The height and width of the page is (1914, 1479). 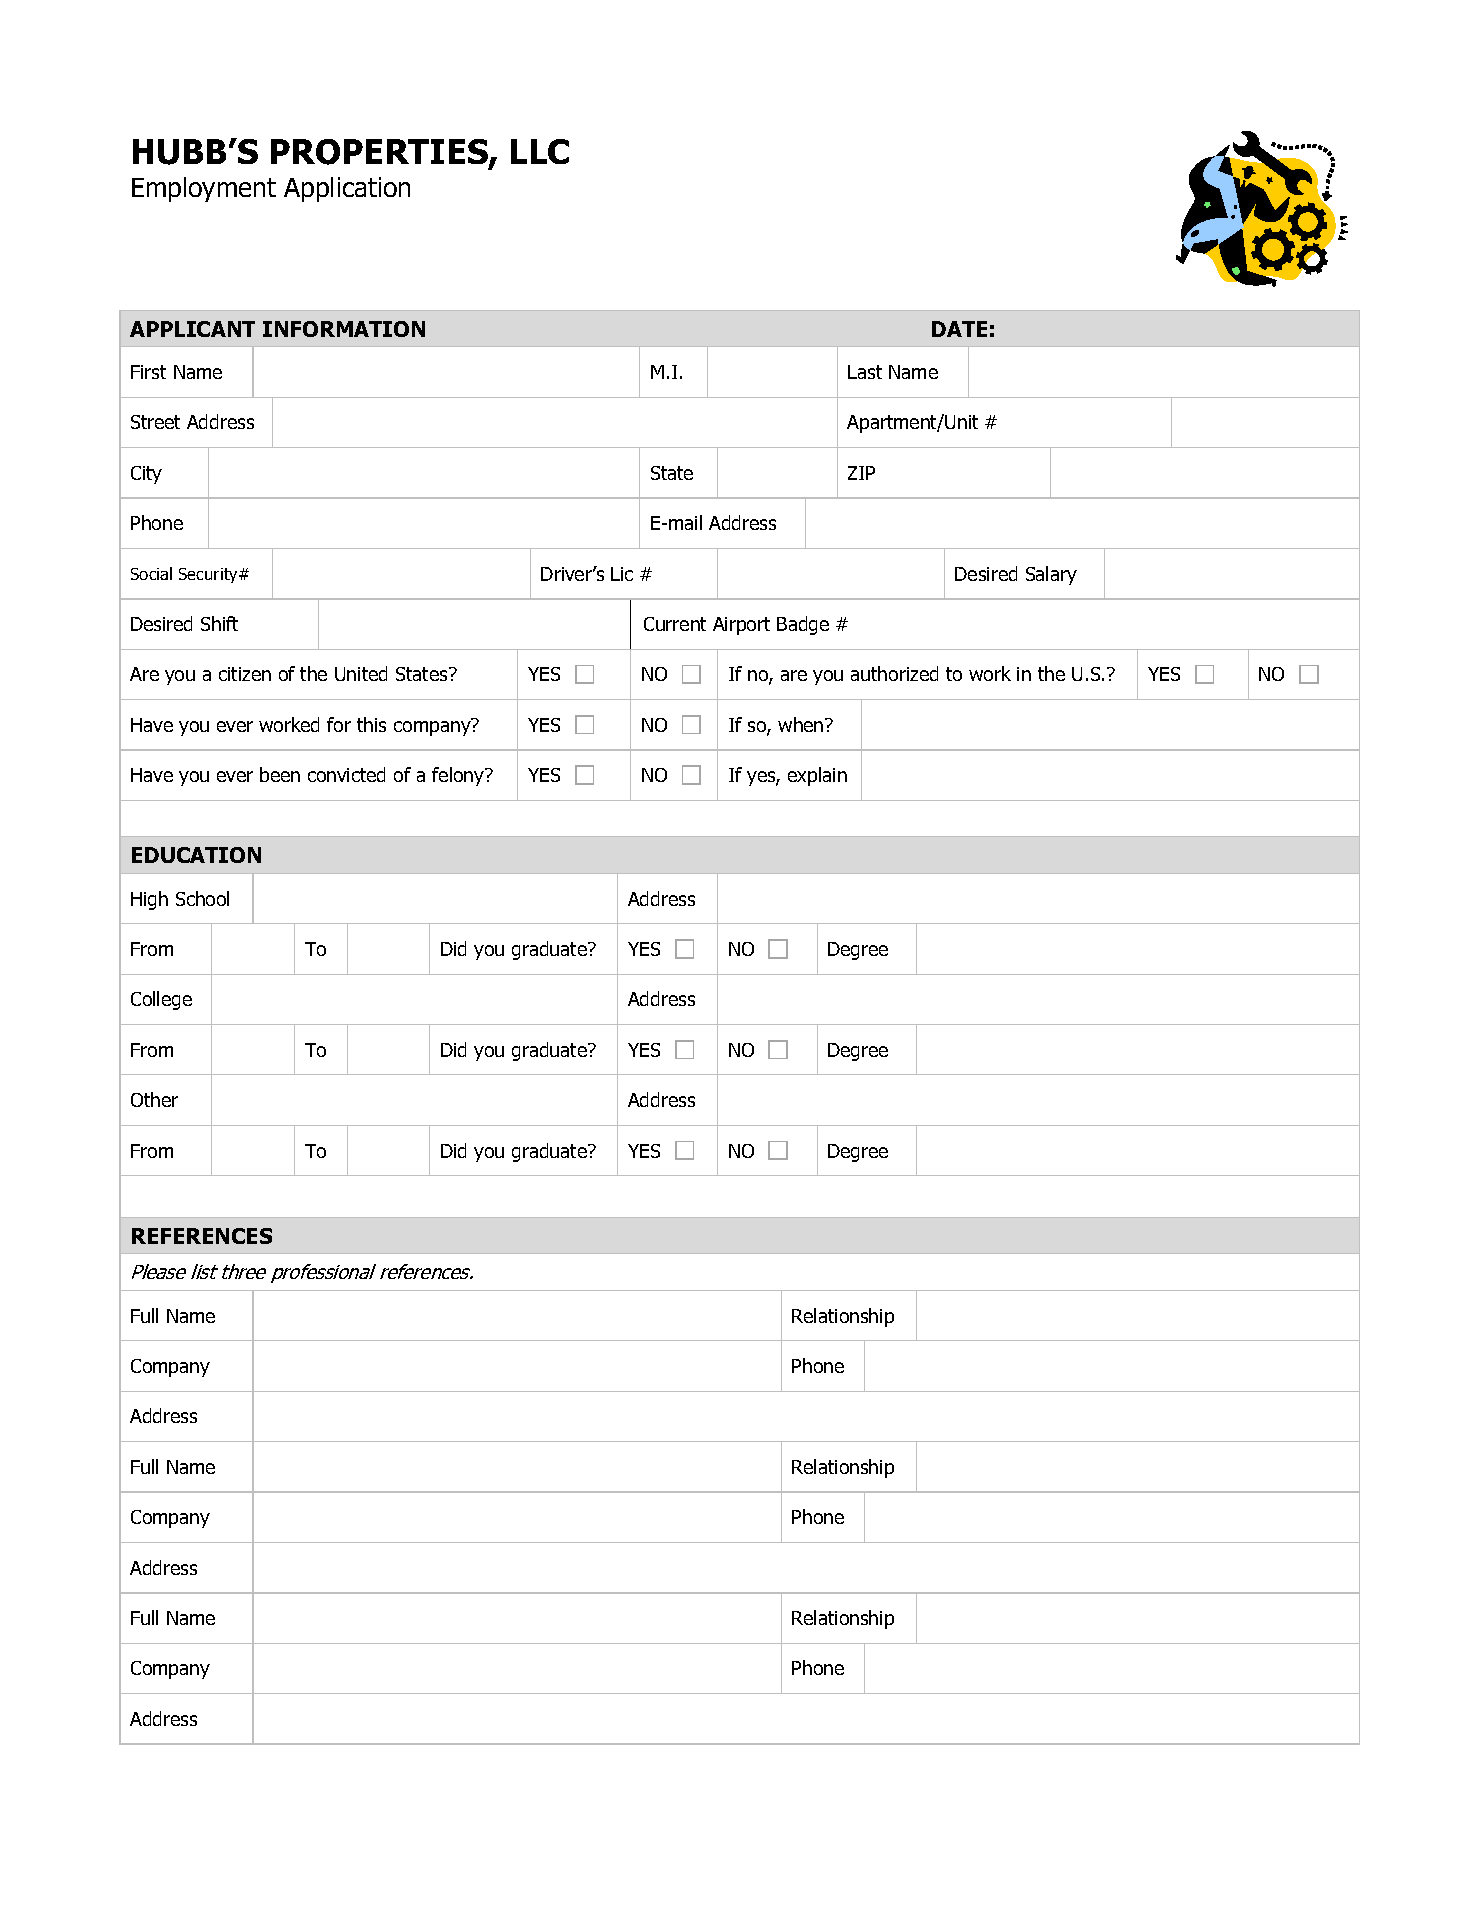 What do you see at coordinates (154, 1099) in the page?
I see `Other` at bounding box center [154, 1099].
